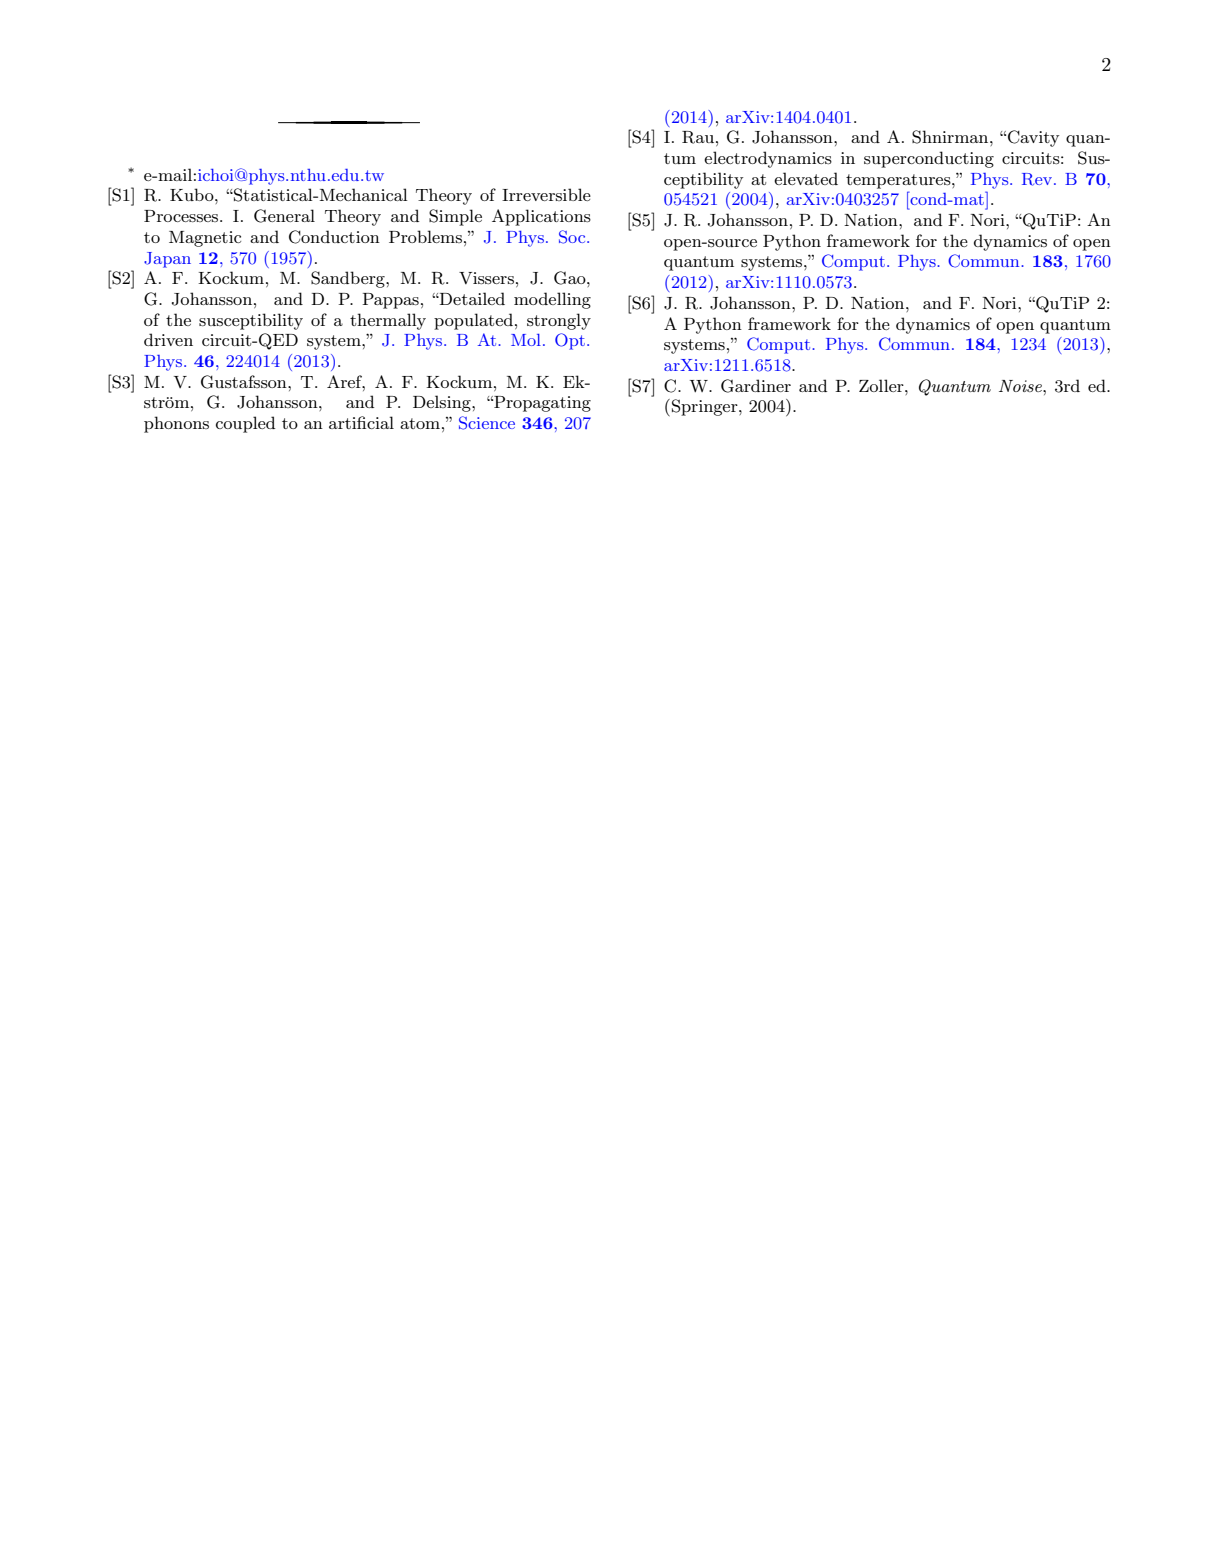  Describe the element at coordinates (552, 300) in the screenshot. I see `modelling` at that location.
